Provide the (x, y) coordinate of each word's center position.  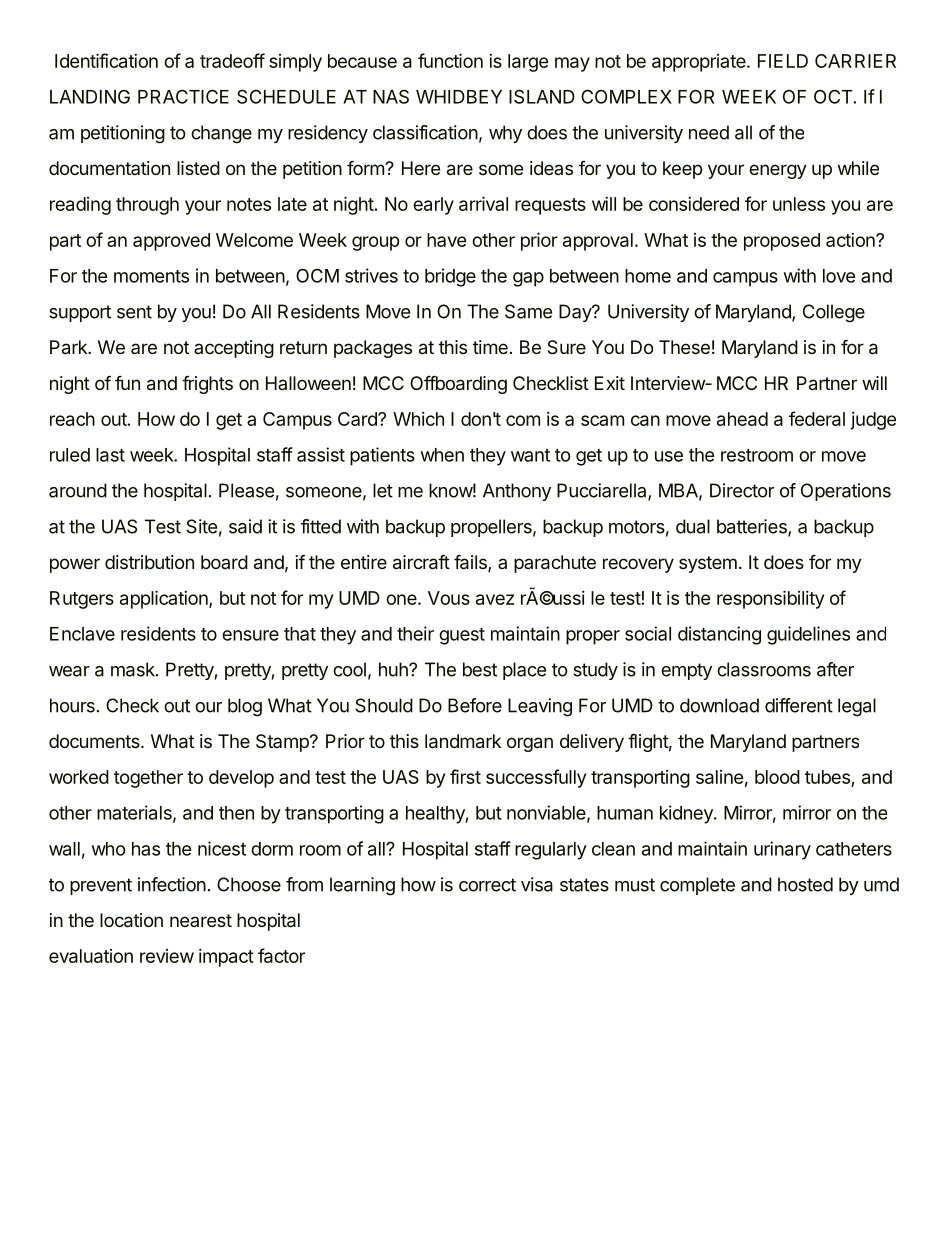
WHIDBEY (459, 97)
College (834, 313)
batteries (753, 527)
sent (134, 312)
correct (487, 885)
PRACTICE (183, 96)
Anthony (517, 492)
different (799, 705)
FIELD (783, 61)
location (131, 920)
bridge (450, 277)
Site (201, 526)
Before (475, 705)
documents (95, 741)
